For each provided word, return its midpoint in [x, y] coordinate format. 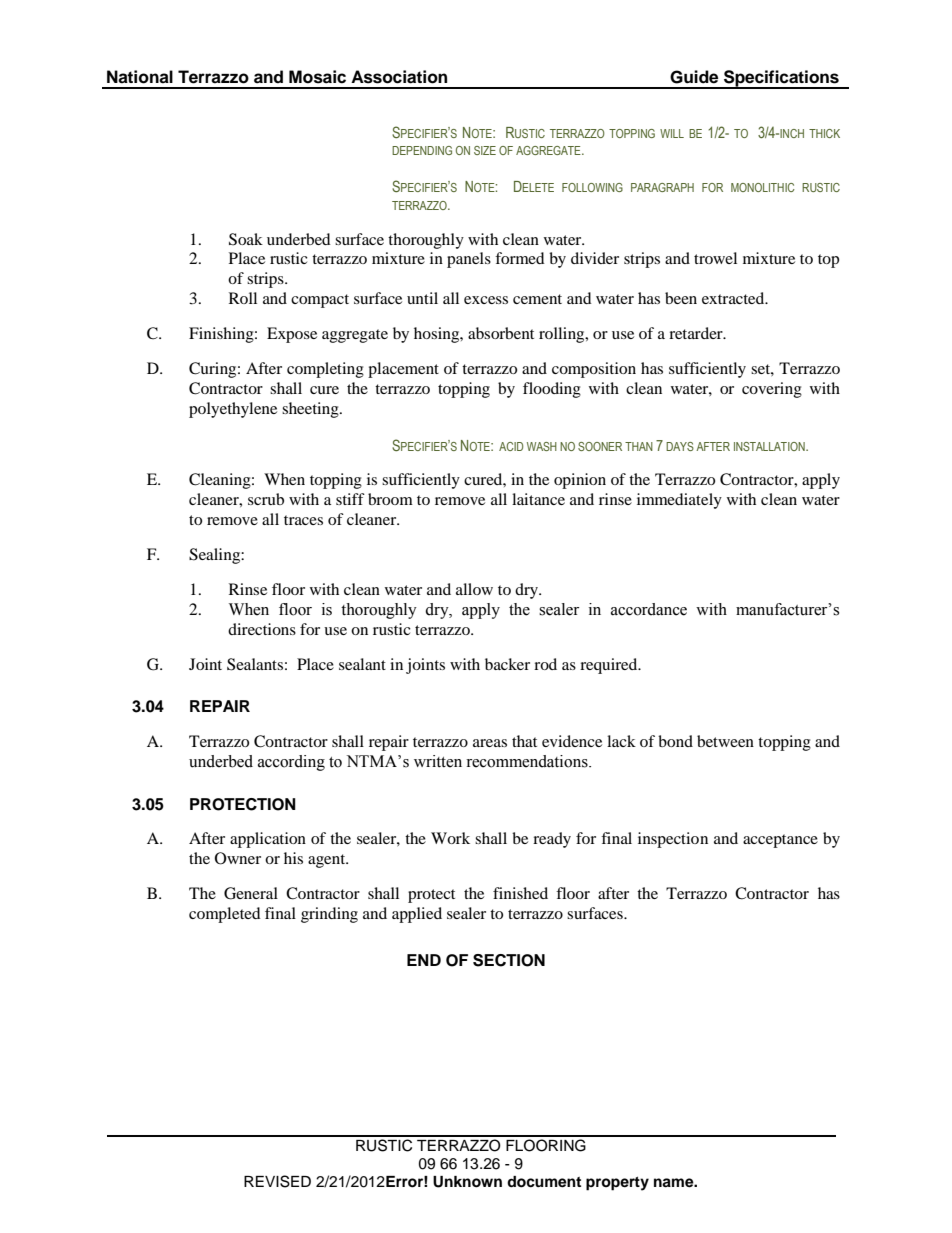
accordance [649, 609]
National [140, 77]
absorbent [501, 333]
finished [520, 893]
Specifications [781, 79]
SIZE [485, 150]
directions [262, 629]
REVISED [277, 1181]
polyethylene [233, 410]
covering [772, 390]
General [251, 893]
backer [507, 664]
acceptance [780, 841]
